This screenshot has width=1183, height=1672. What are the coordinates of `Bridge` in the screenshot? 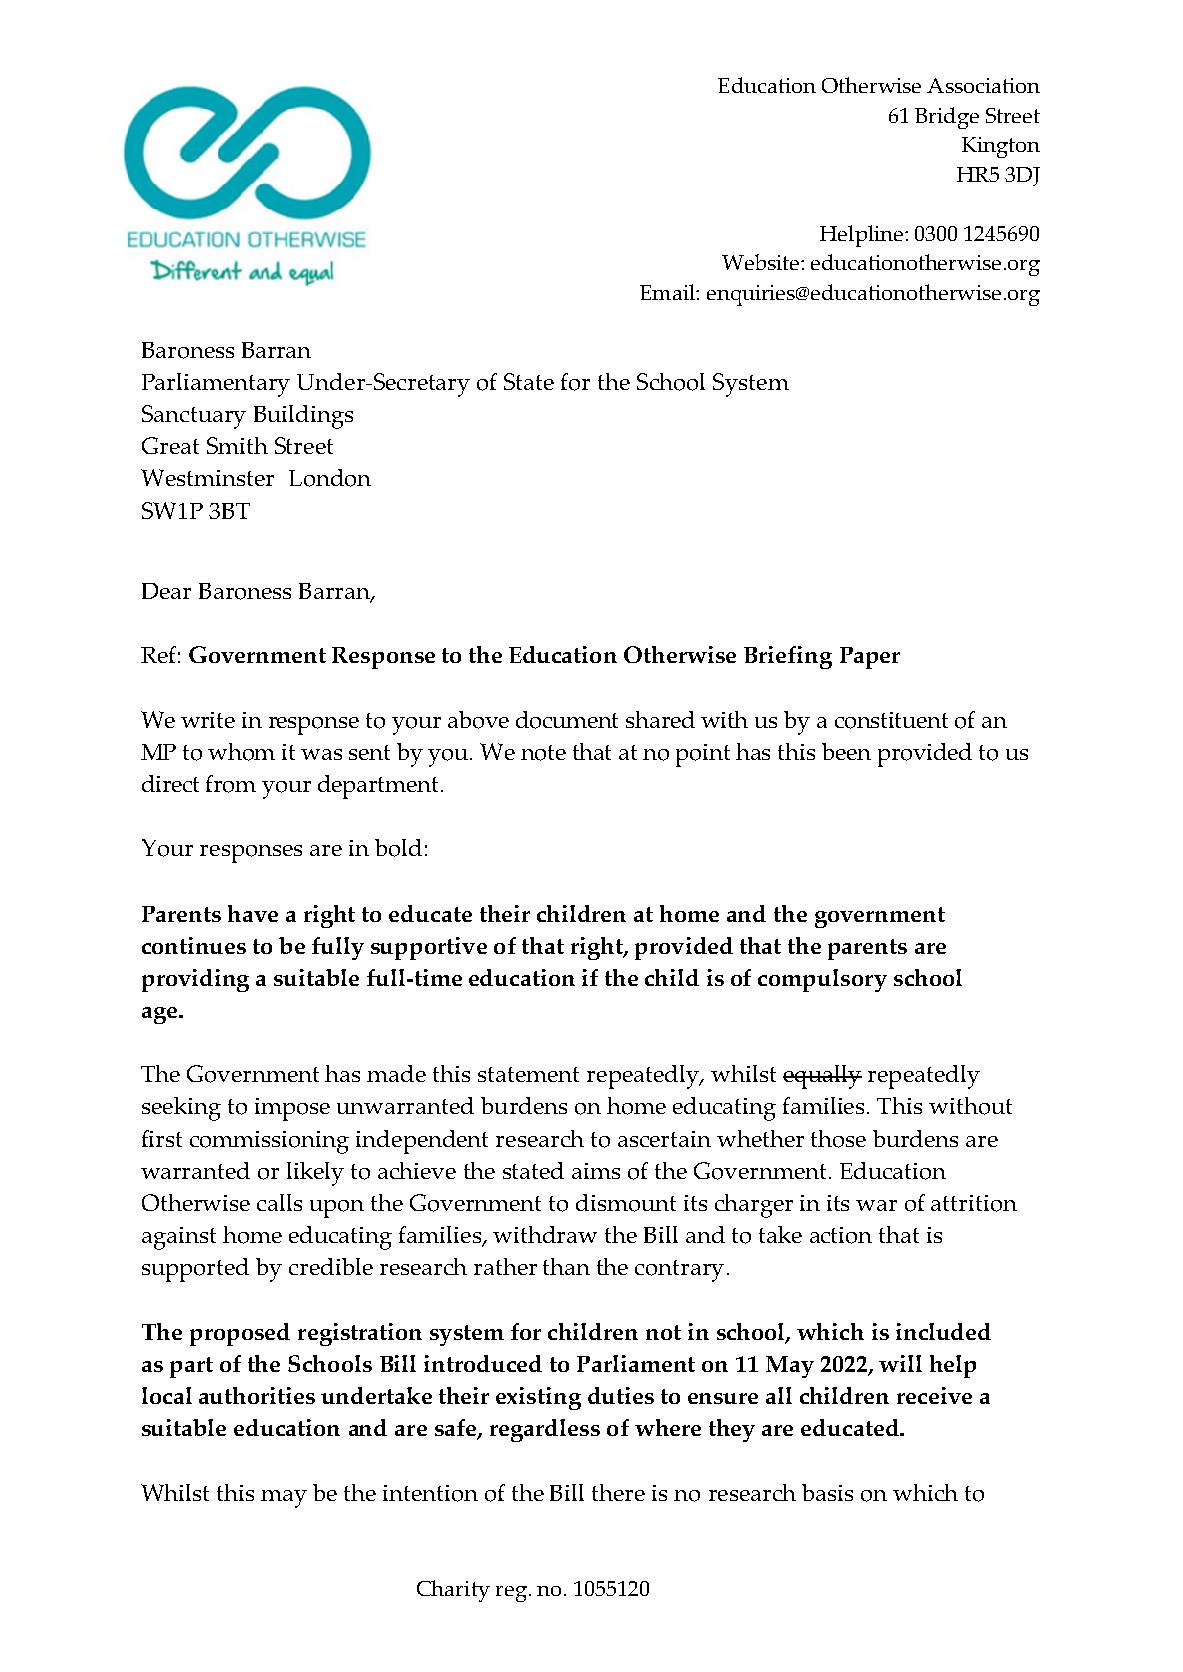 It's located at (947, 118).
